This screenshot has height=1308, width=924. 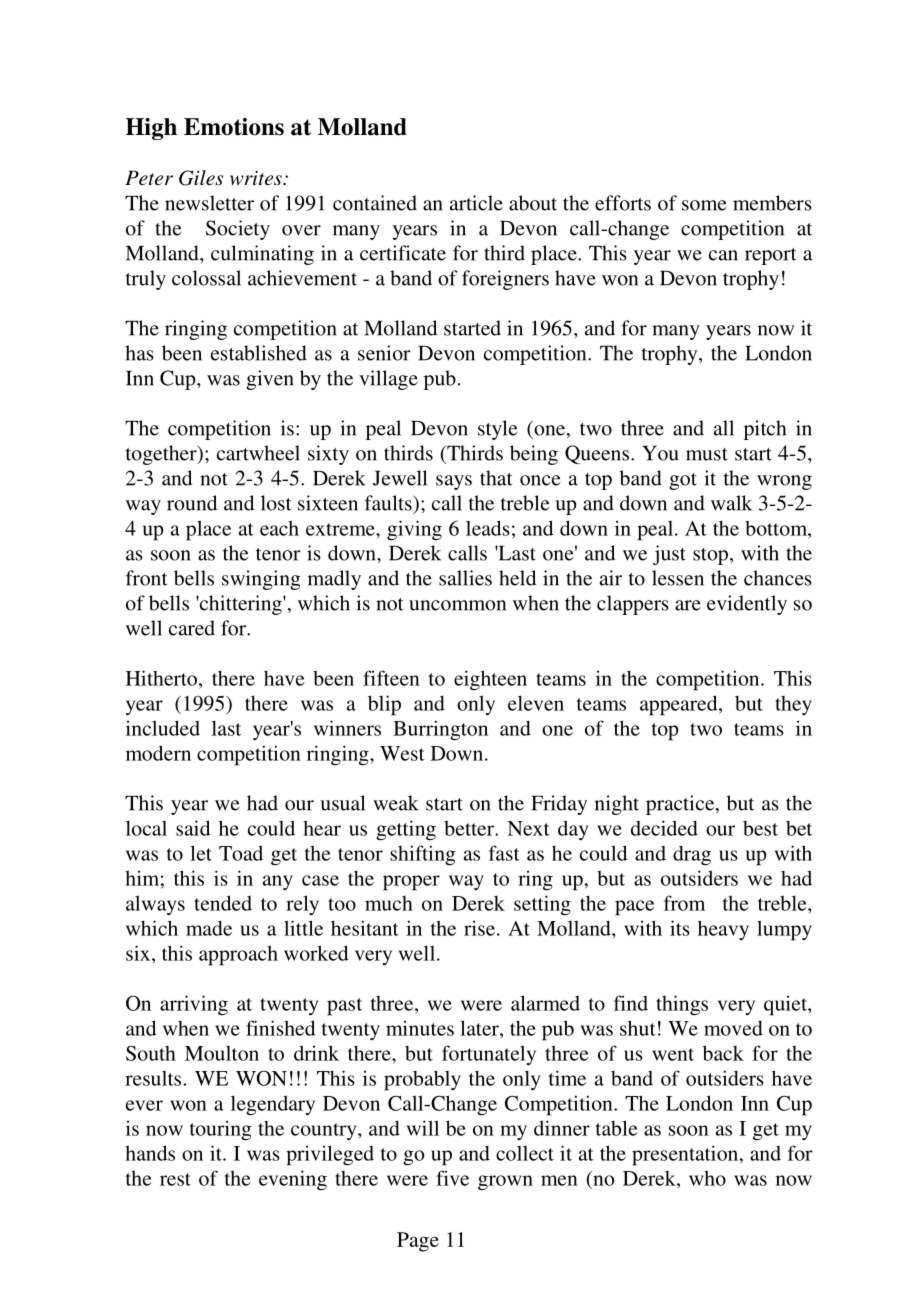 What do you see at coordinates (194, 1005) in the screenshot?
I see `arriving` at bounding box center [194, 1005].
